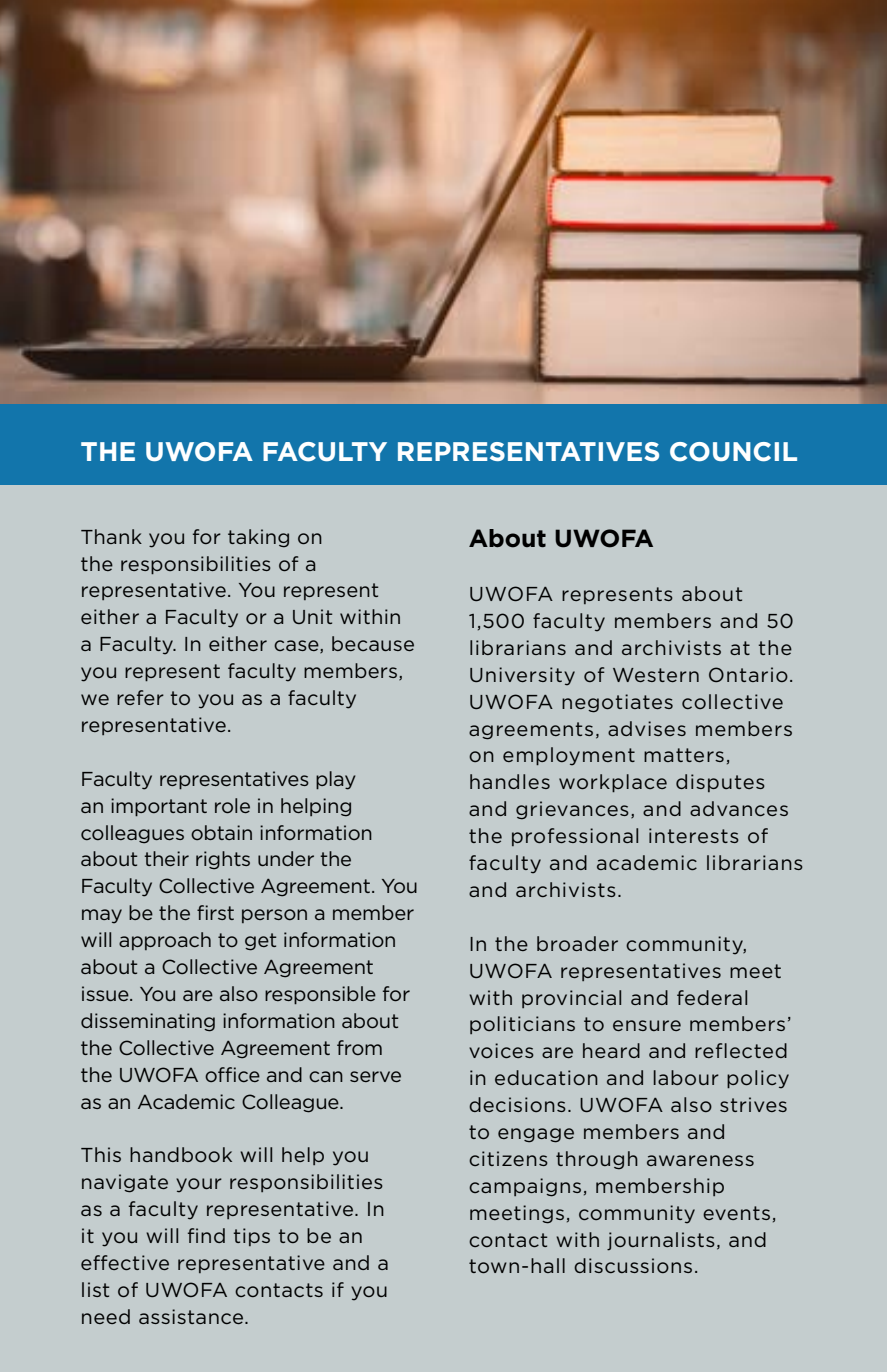  Describe the element at coordinates (733, 452) in the screenshot. I see `COUNCIL` at that location.
